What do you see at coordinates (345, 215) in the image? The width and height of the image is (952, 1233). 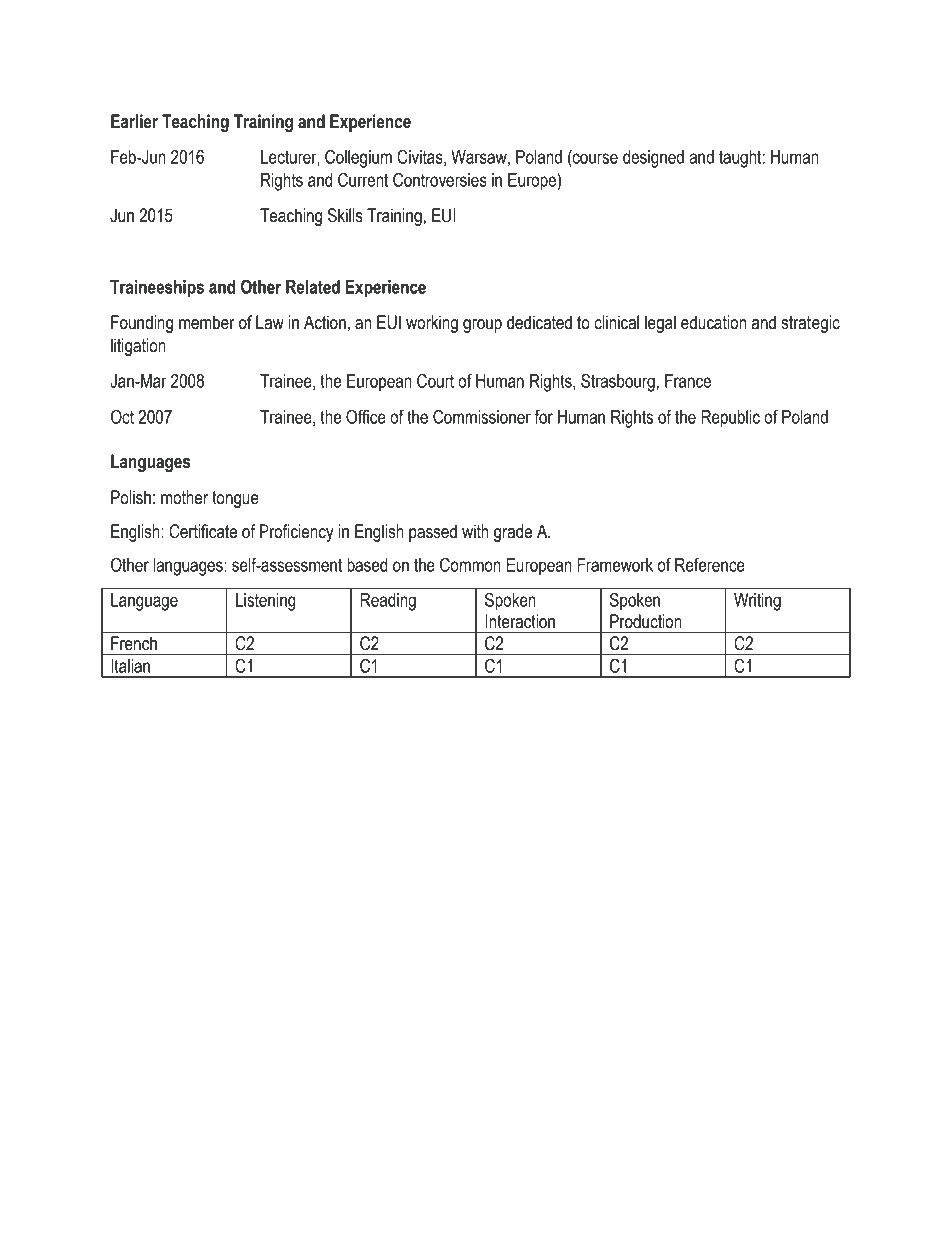 I see `Skills` at bounding box center [345, 215].
